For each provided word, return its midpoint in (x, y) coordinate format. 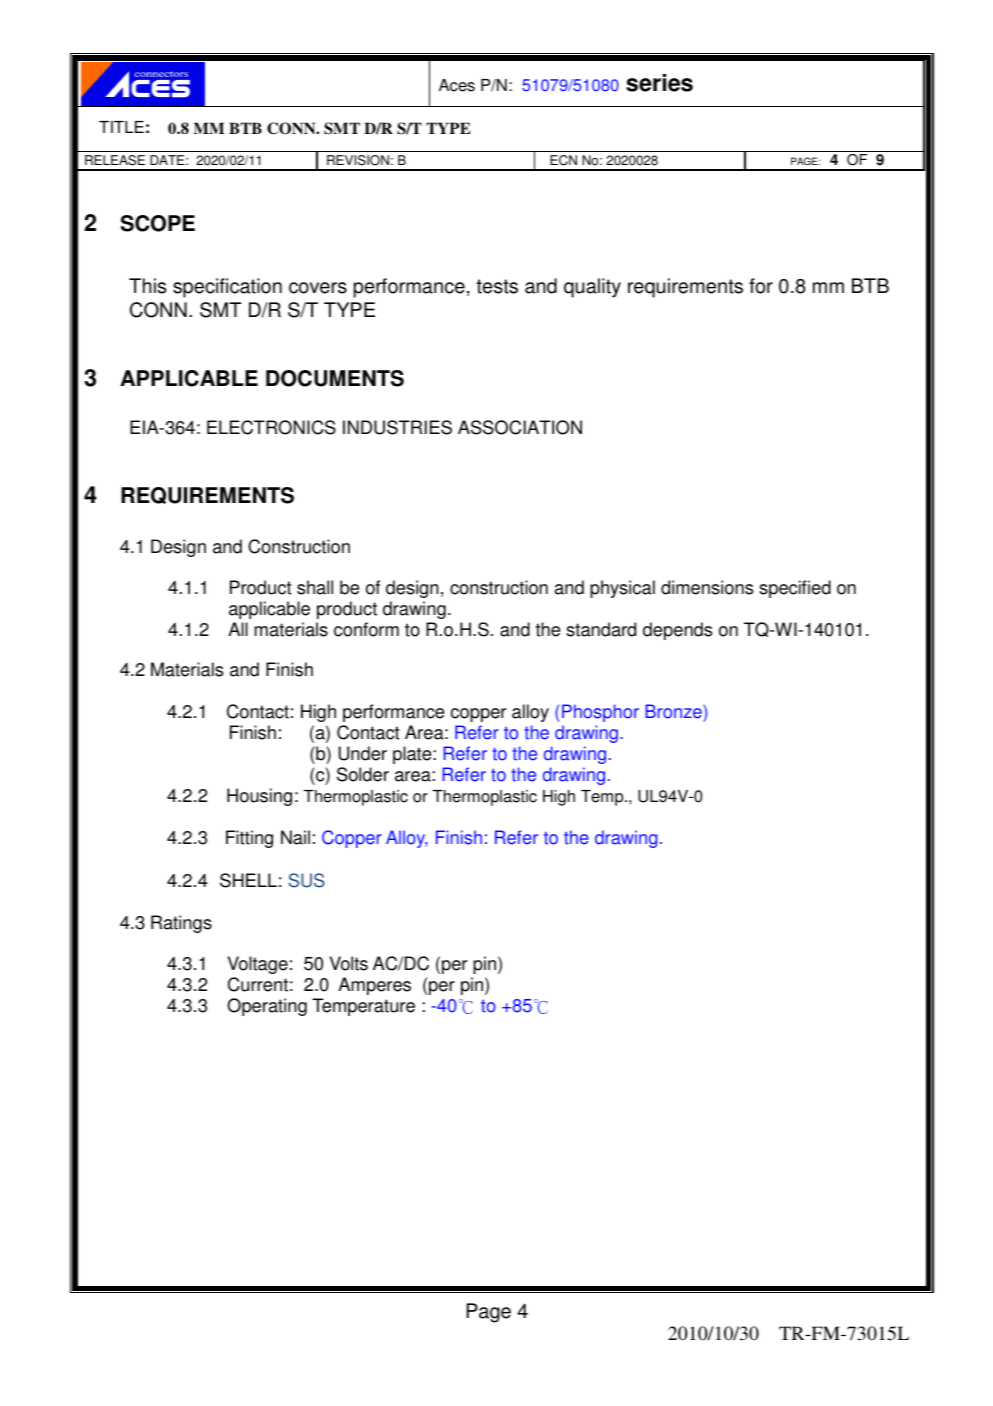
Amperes (374, 986)
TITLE (121, 127)
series (659, 83)
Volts (349, 963)
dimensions (707, 587)
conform (366, 629)
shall (315, 587)
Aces (457, 85)
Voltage (258, 965)
